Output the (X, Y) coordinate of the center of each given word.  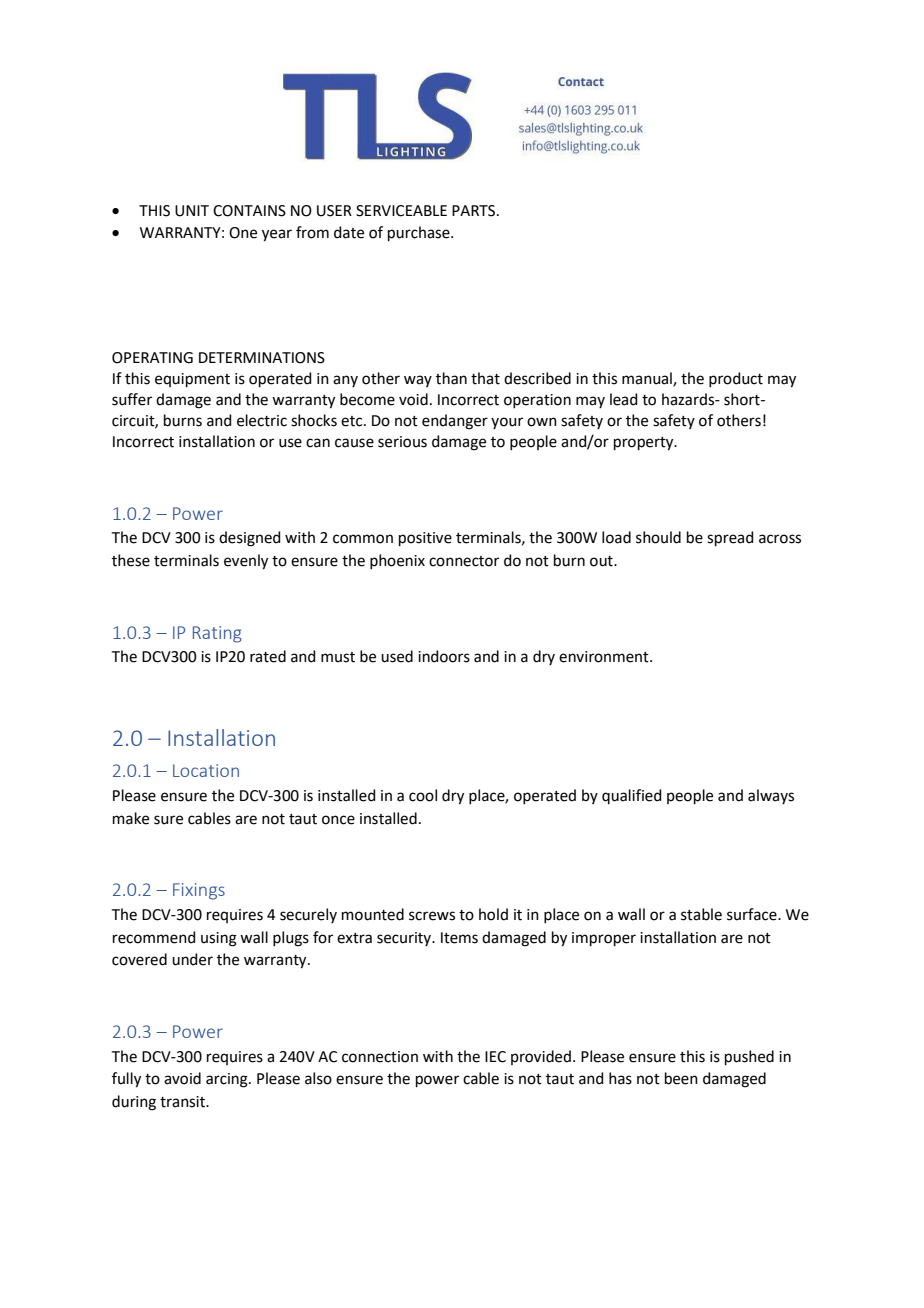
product (736, 379)
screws (432, 916)
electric (262, 420)
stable (701, 914)
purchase (420, 233)
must (338, 657)
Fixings (199, 891)
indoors (444, 656)
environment (605, 657)
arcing (228, 1080)
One (243, 233)
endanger (455, 422)
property (645, 444)
